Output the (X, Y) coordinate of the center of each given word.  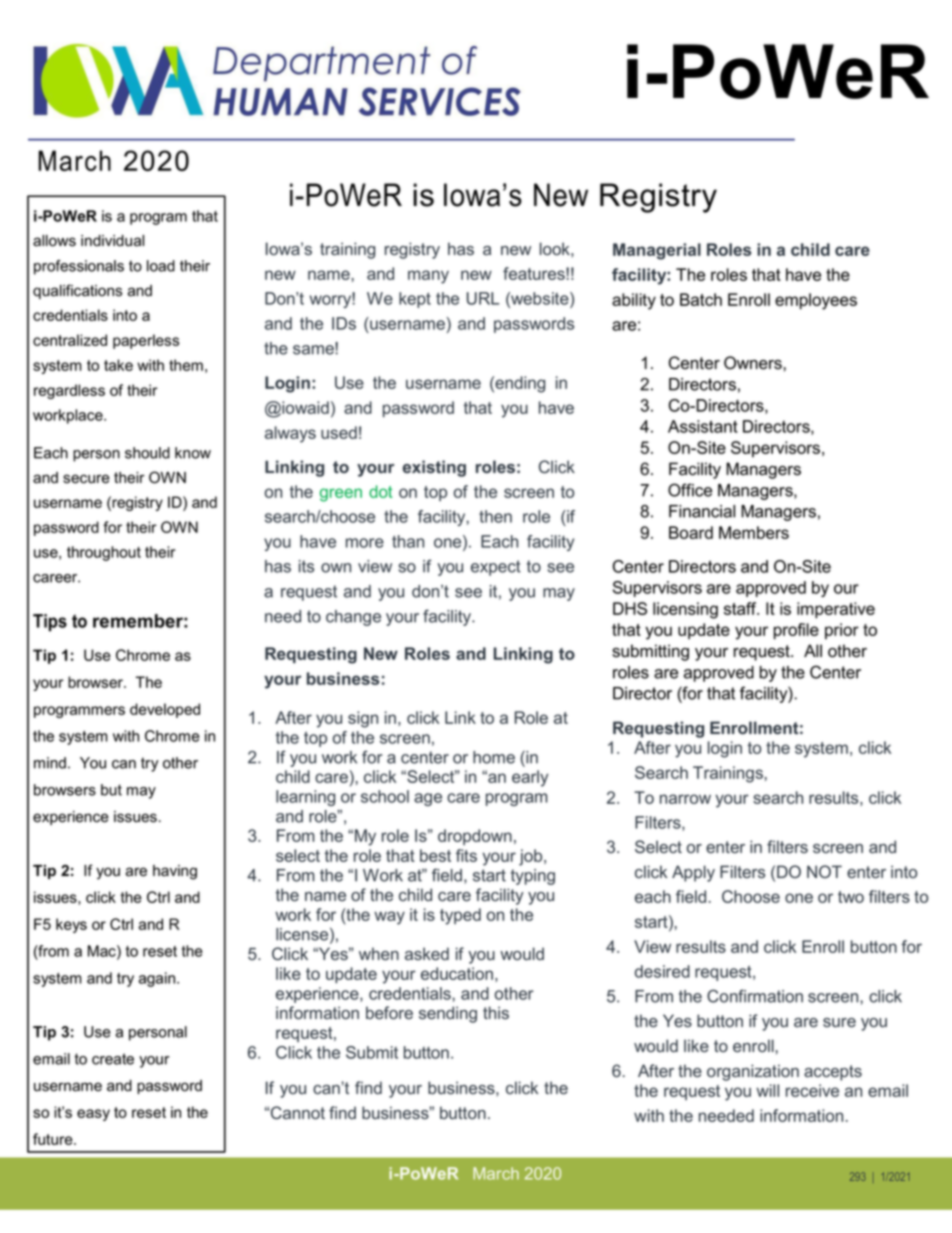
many (428, 277)
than (408, 541)
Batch (701, 299)
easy (93, 1115)
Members (754, 532)
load (161, 266)
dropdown (475, 837)
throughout (104, 553)
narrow (685, 799)
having (175, 872)
